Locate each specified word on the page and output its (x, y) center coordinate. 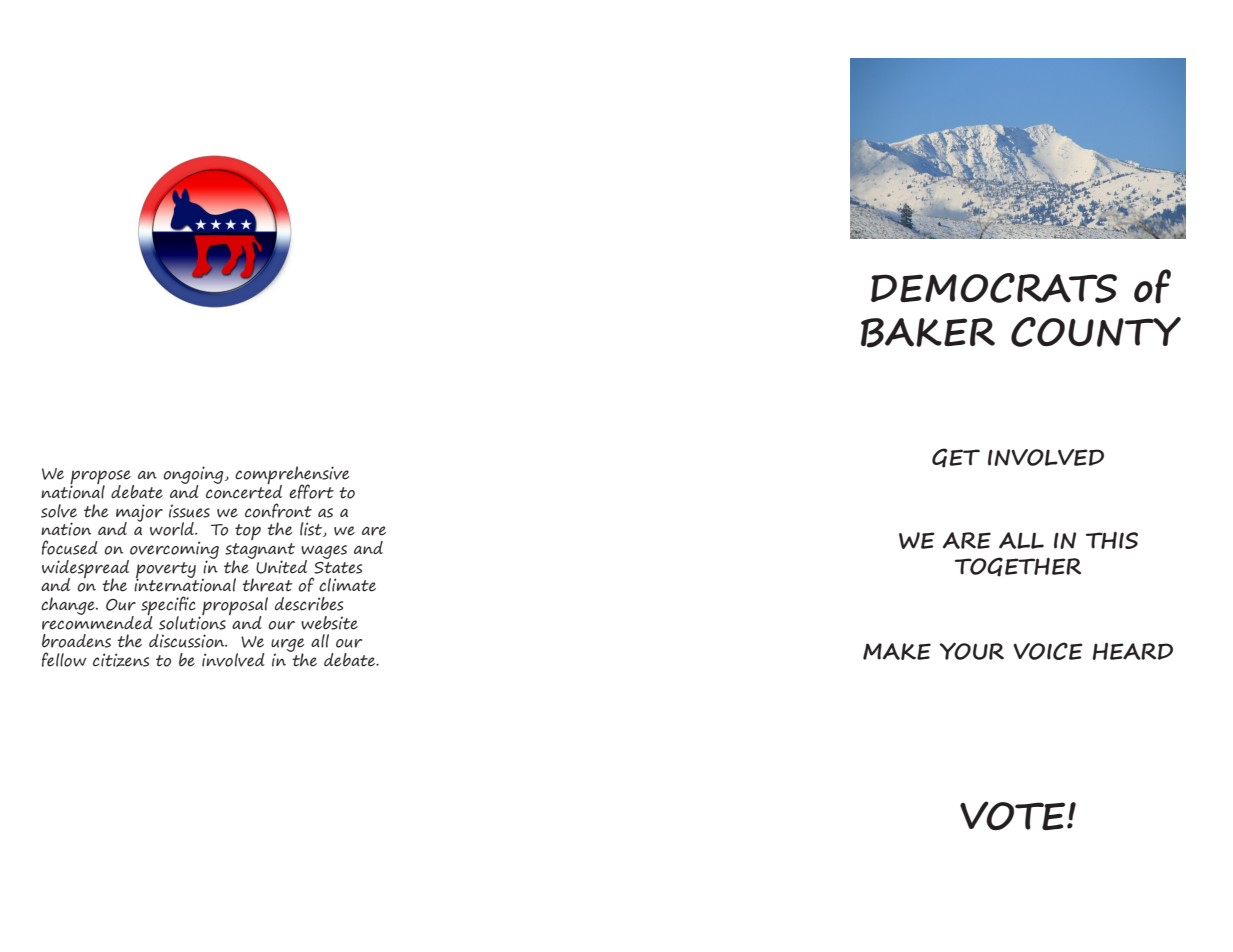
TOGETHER (1018, 567)
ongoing (194, 476)
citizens (121, 660)
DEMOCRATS (994, 288)
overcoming (173, 551)
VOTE (1014, 815)
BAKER (928, 333)
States (338, 568)
